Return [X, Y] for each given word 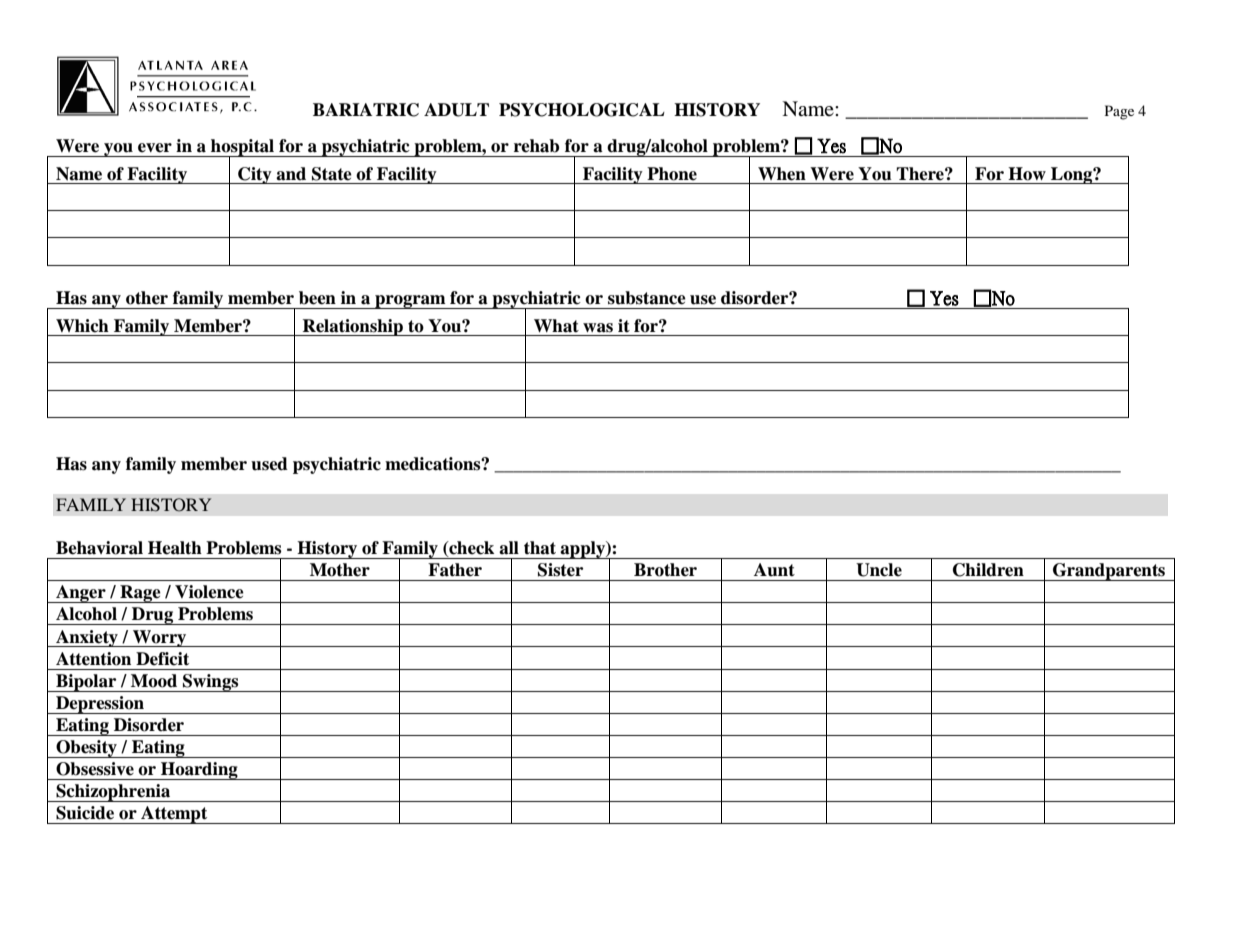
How [1027, 174]
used [269, 464]
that [540, 548]
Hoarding [199, 771]
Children [988, 570]
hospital [242, 148]
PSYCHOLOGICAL [582, 110]
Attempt [174, 815]
